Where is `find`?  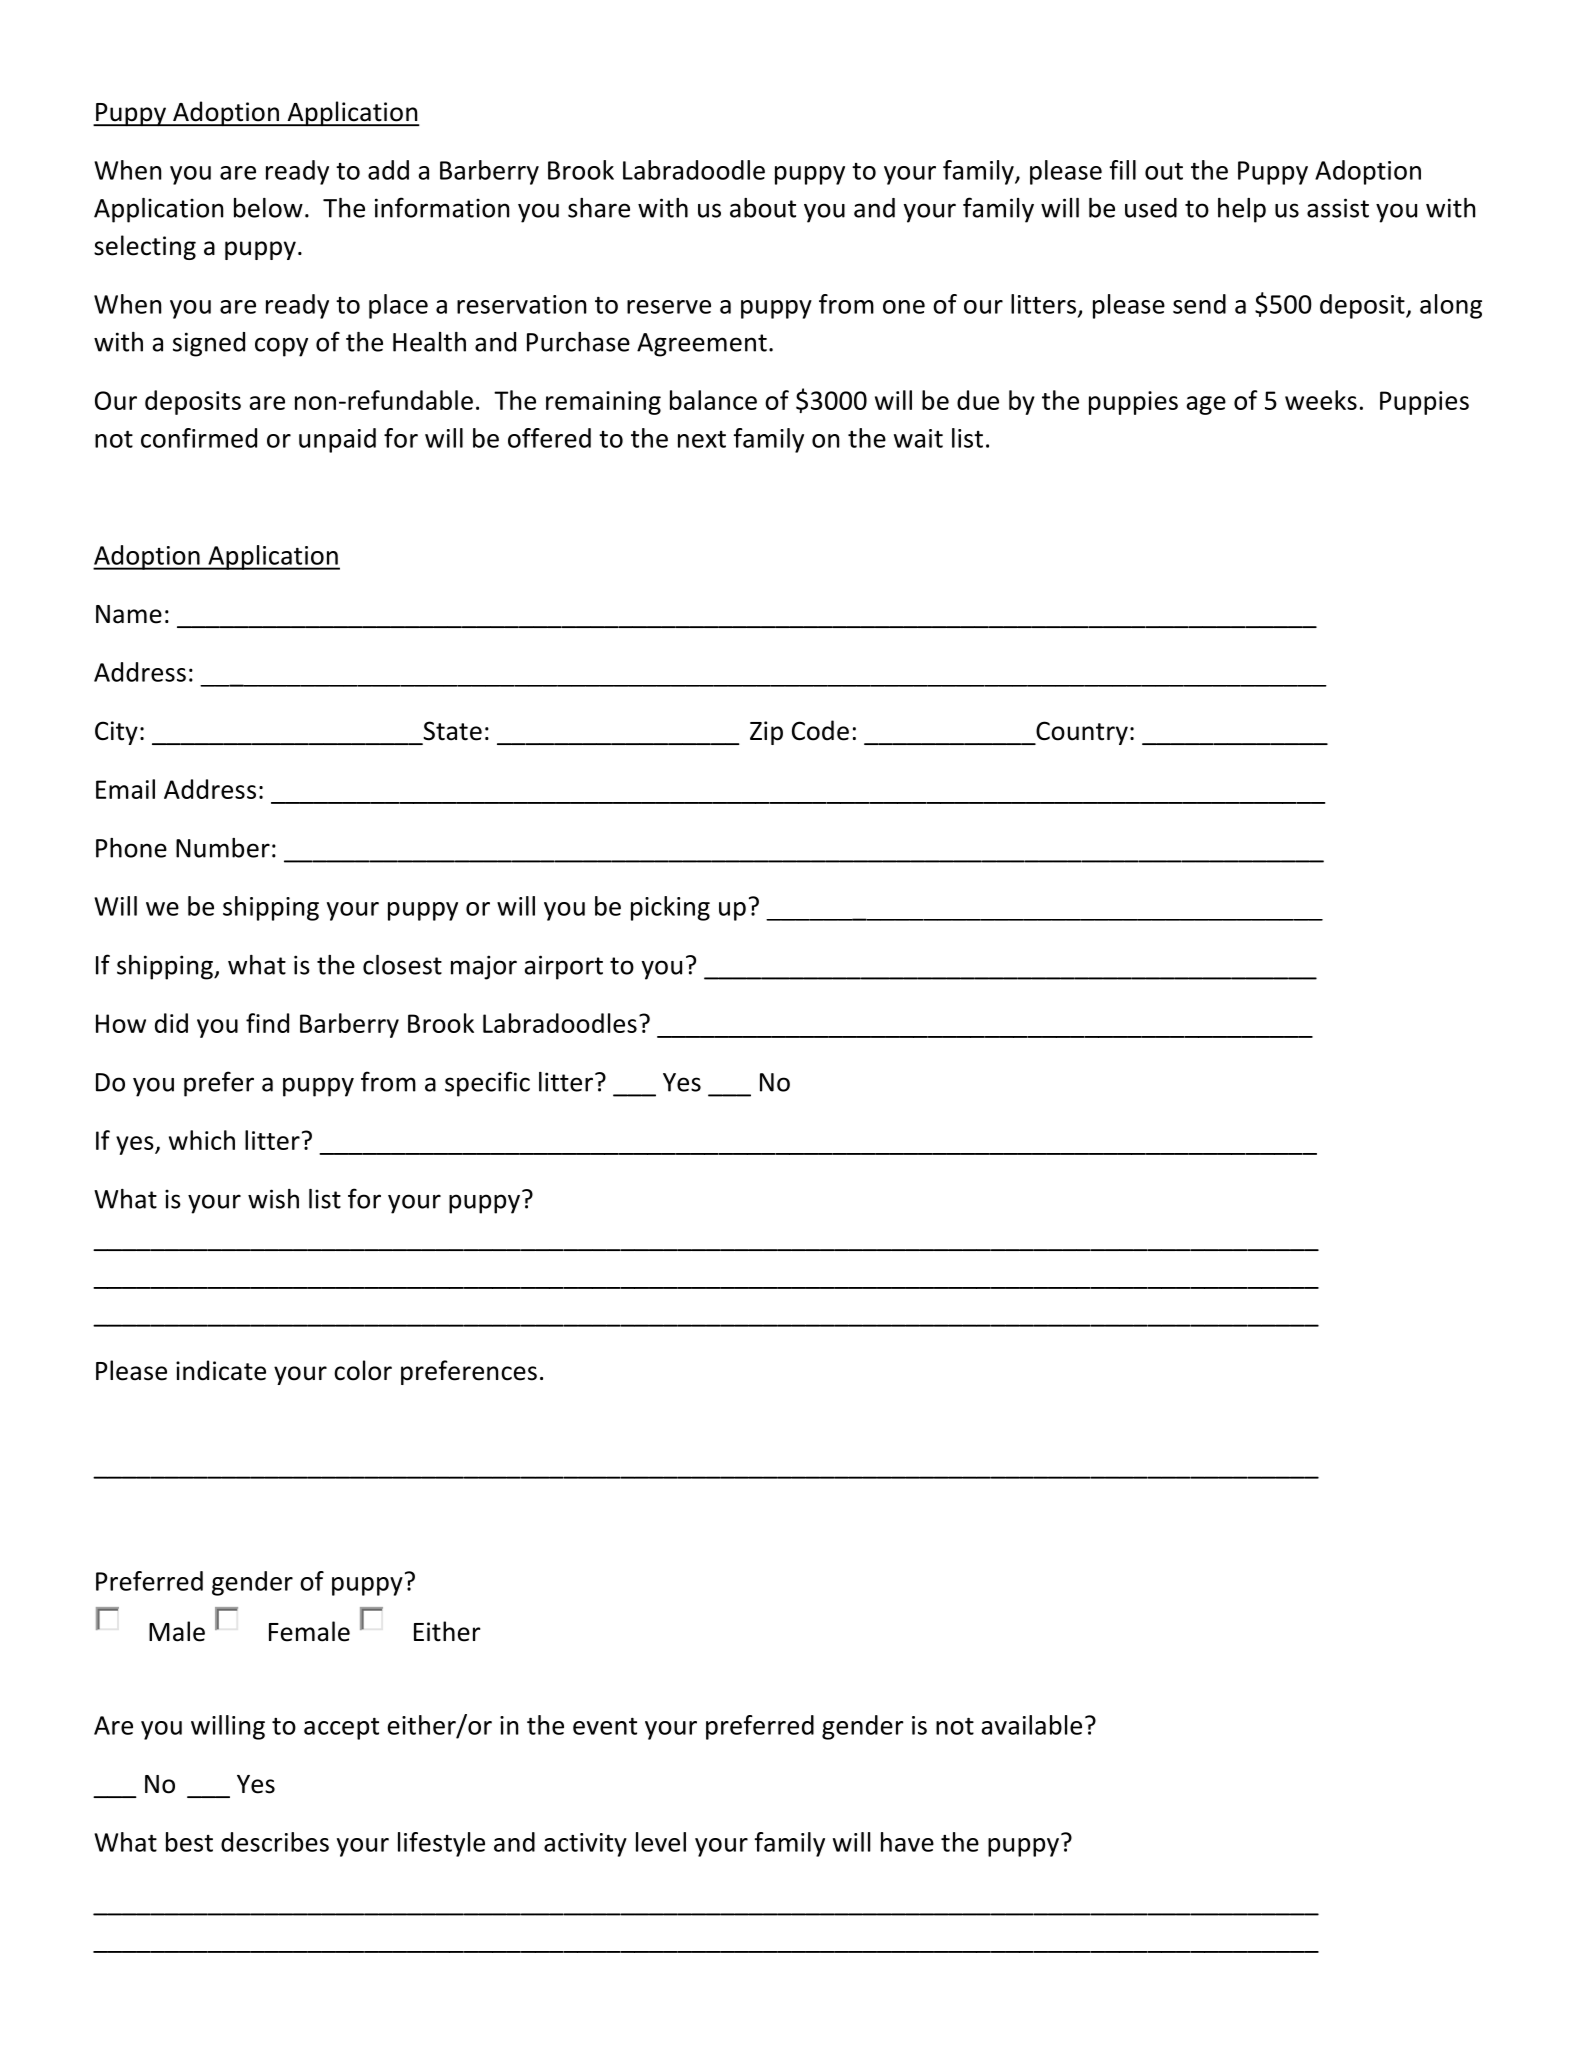
find is located at coordinates (267, 1023).
